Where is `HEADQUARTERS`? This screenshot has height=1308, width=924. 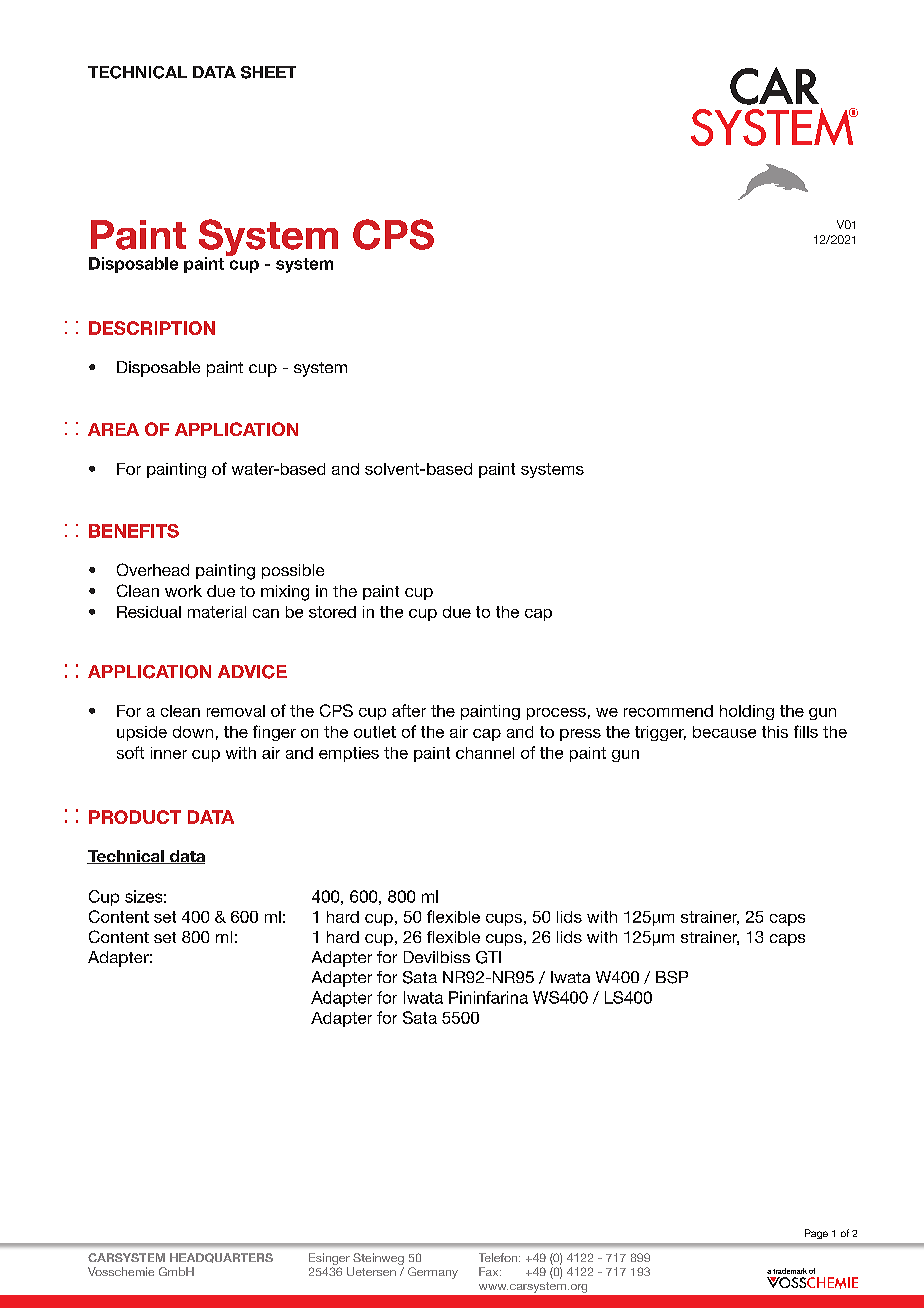
HEADQUARTERS is located at coordinates (221, 1258).
